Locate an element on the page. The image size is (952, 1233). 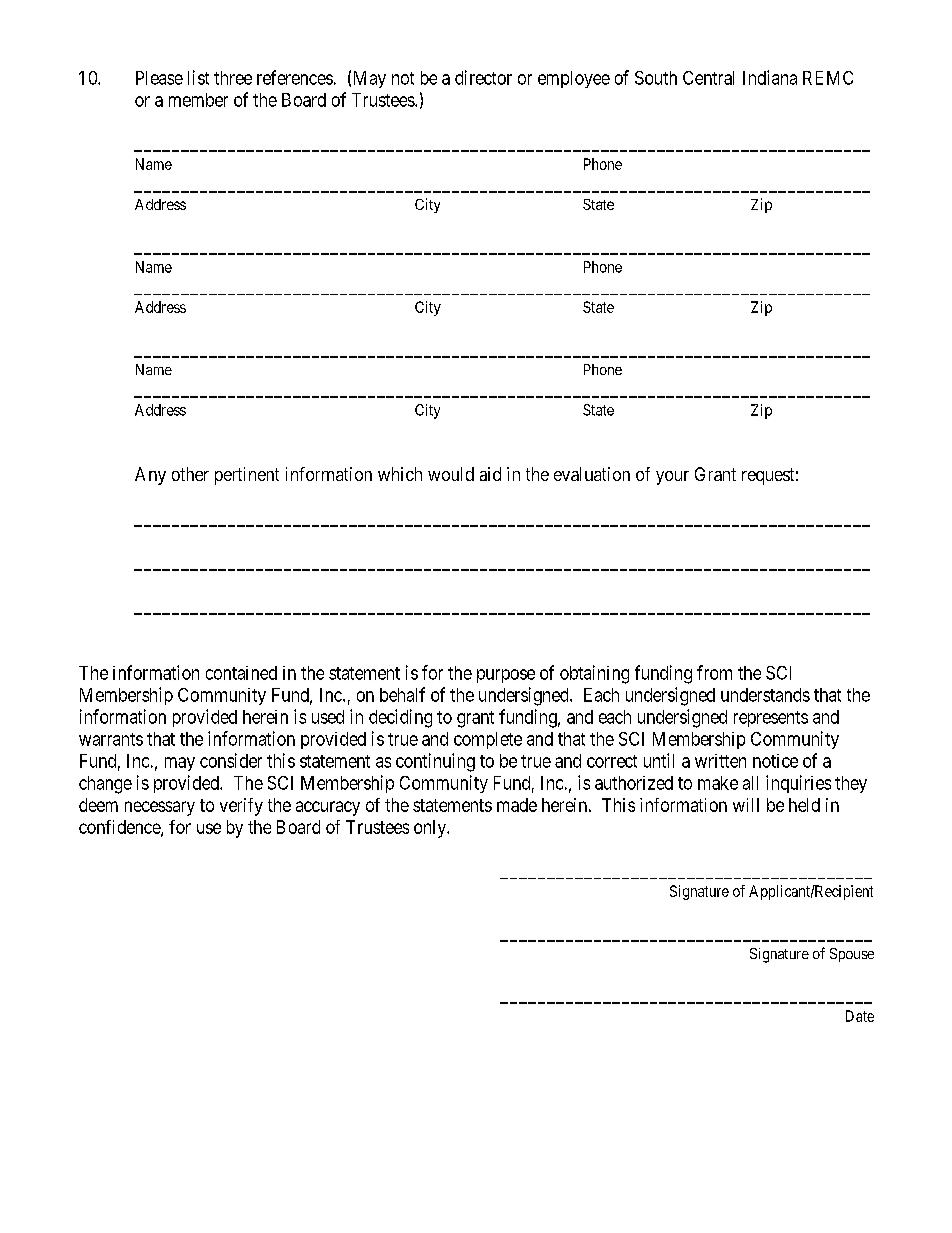
confidence is located at coordinates (120, 828).
